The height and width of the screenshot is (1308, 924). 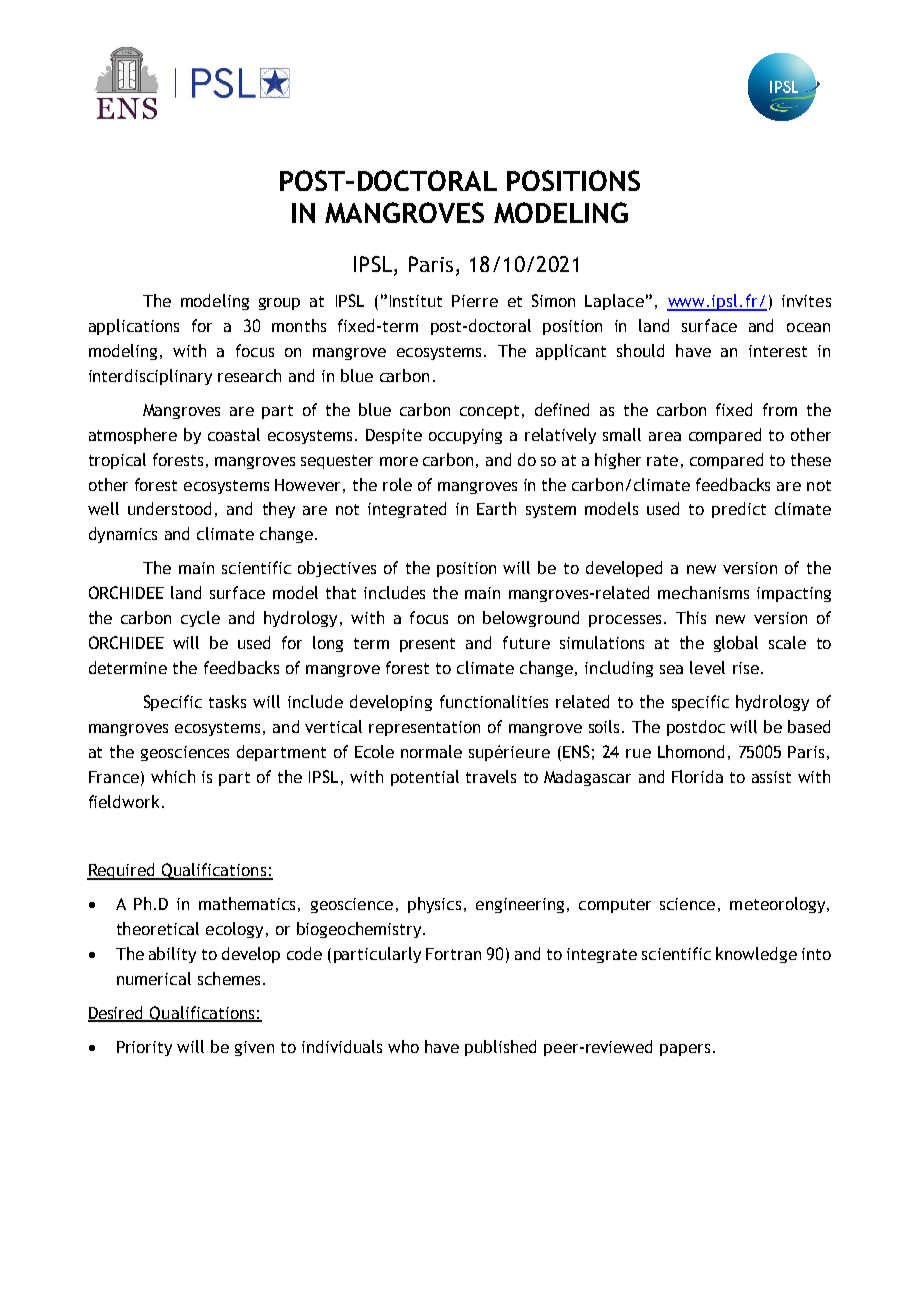 I want to click on applications, so click(x=134, y=327).
